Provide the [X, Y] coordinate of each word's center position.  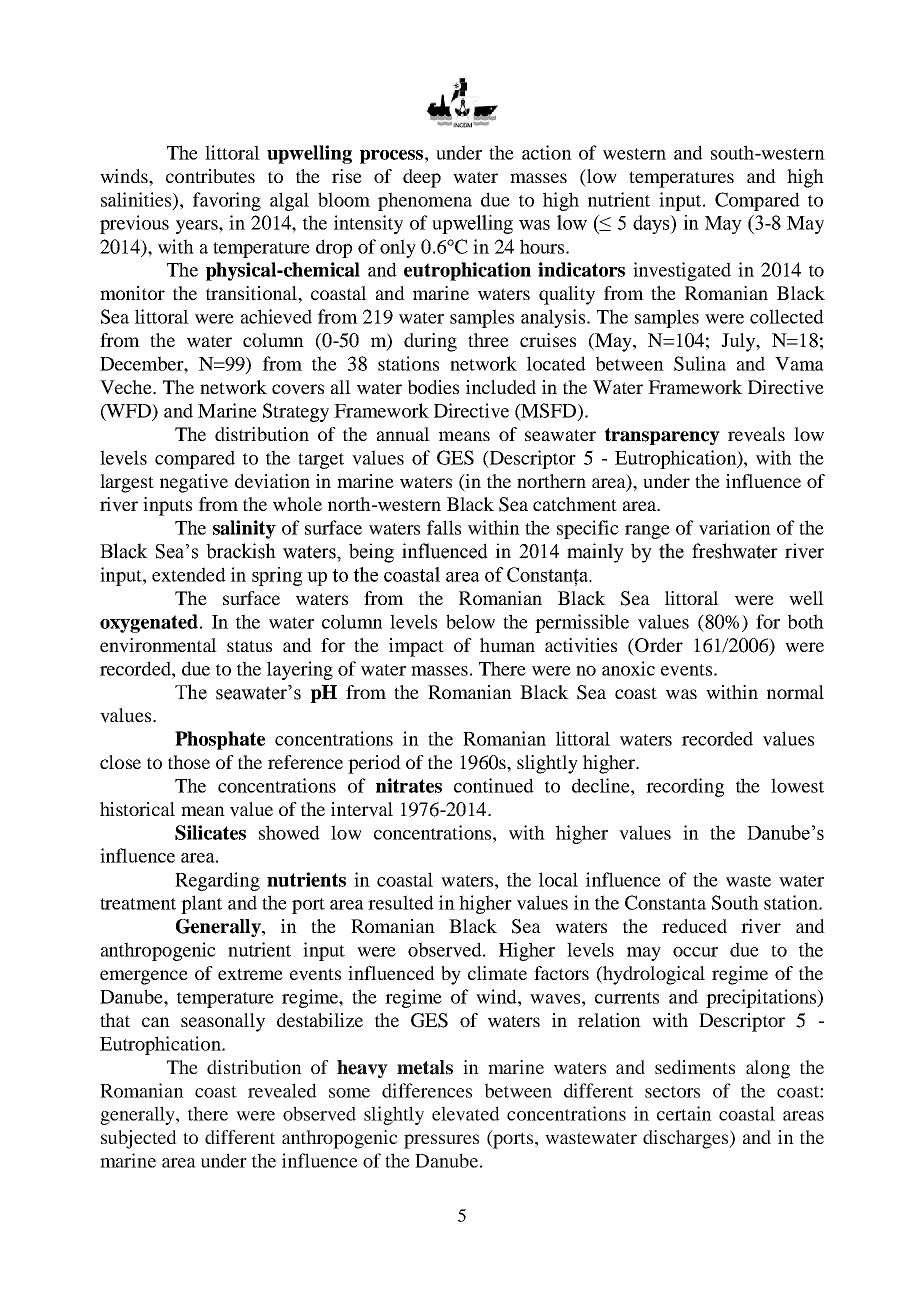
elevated [466, 1113]
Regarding [217, 881]
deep [422, 178]
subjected [139, 1139]
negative [194, 483]
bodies [433, 387]
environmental [158, 645]
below [470, 621]
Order [658, 645]
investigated [682, 271]
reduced [694, 926]
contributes [210, 176]
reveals [756, 434]
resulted [401, 902]
